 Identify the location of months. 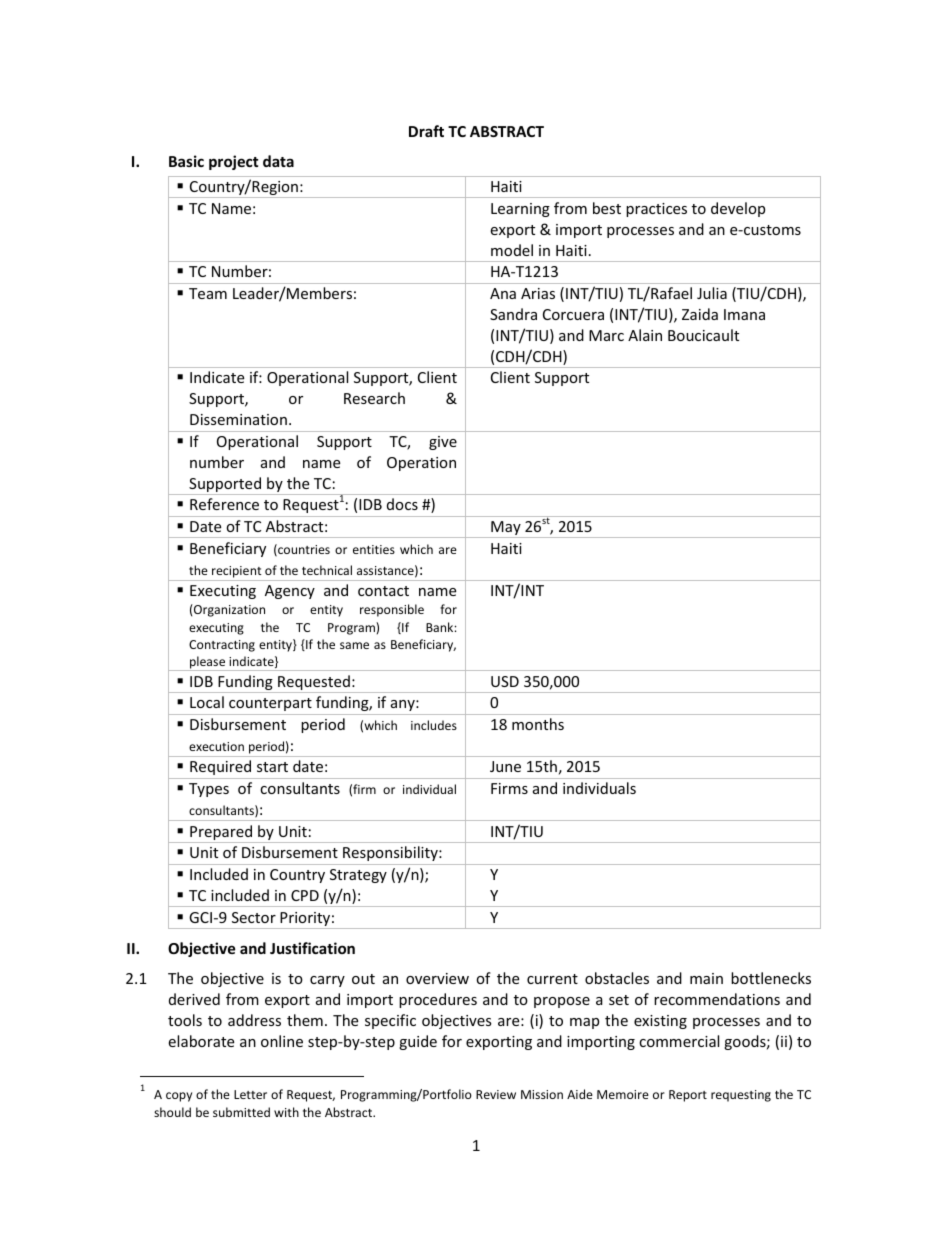
(538, 724).
